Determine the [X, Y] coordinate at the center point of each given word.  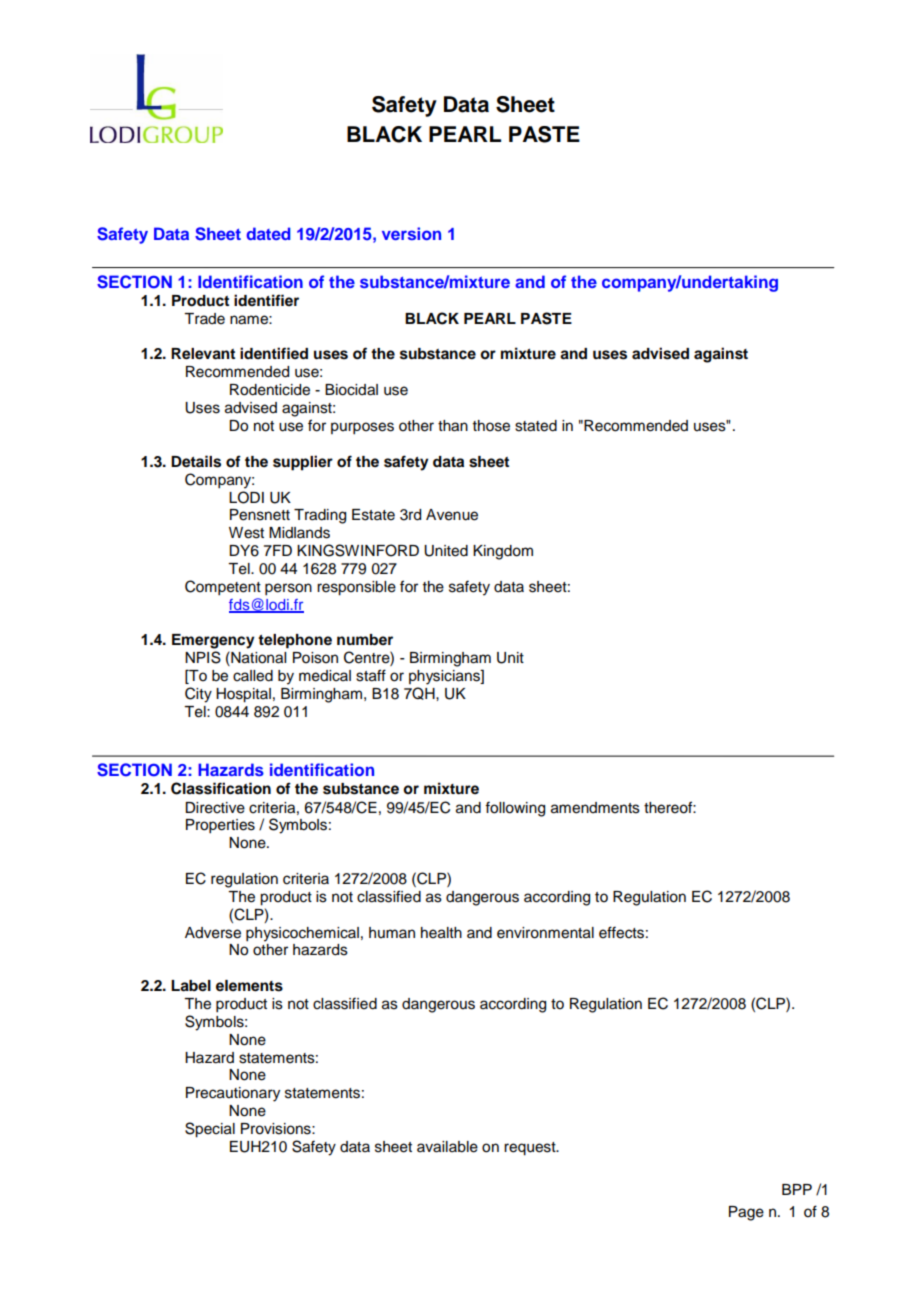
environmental [545, 933]
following [515, 809]
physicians [445, 677]
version [411, 233]
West [246, 533]
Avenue [452, 515]
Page [746, 1213]
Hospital [243, 695]
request [531, 1149]
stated [536, 426]
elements [249, 986]
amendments [595, 808]
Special [210, 1130]
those [491, 426]
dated [269, 233]
